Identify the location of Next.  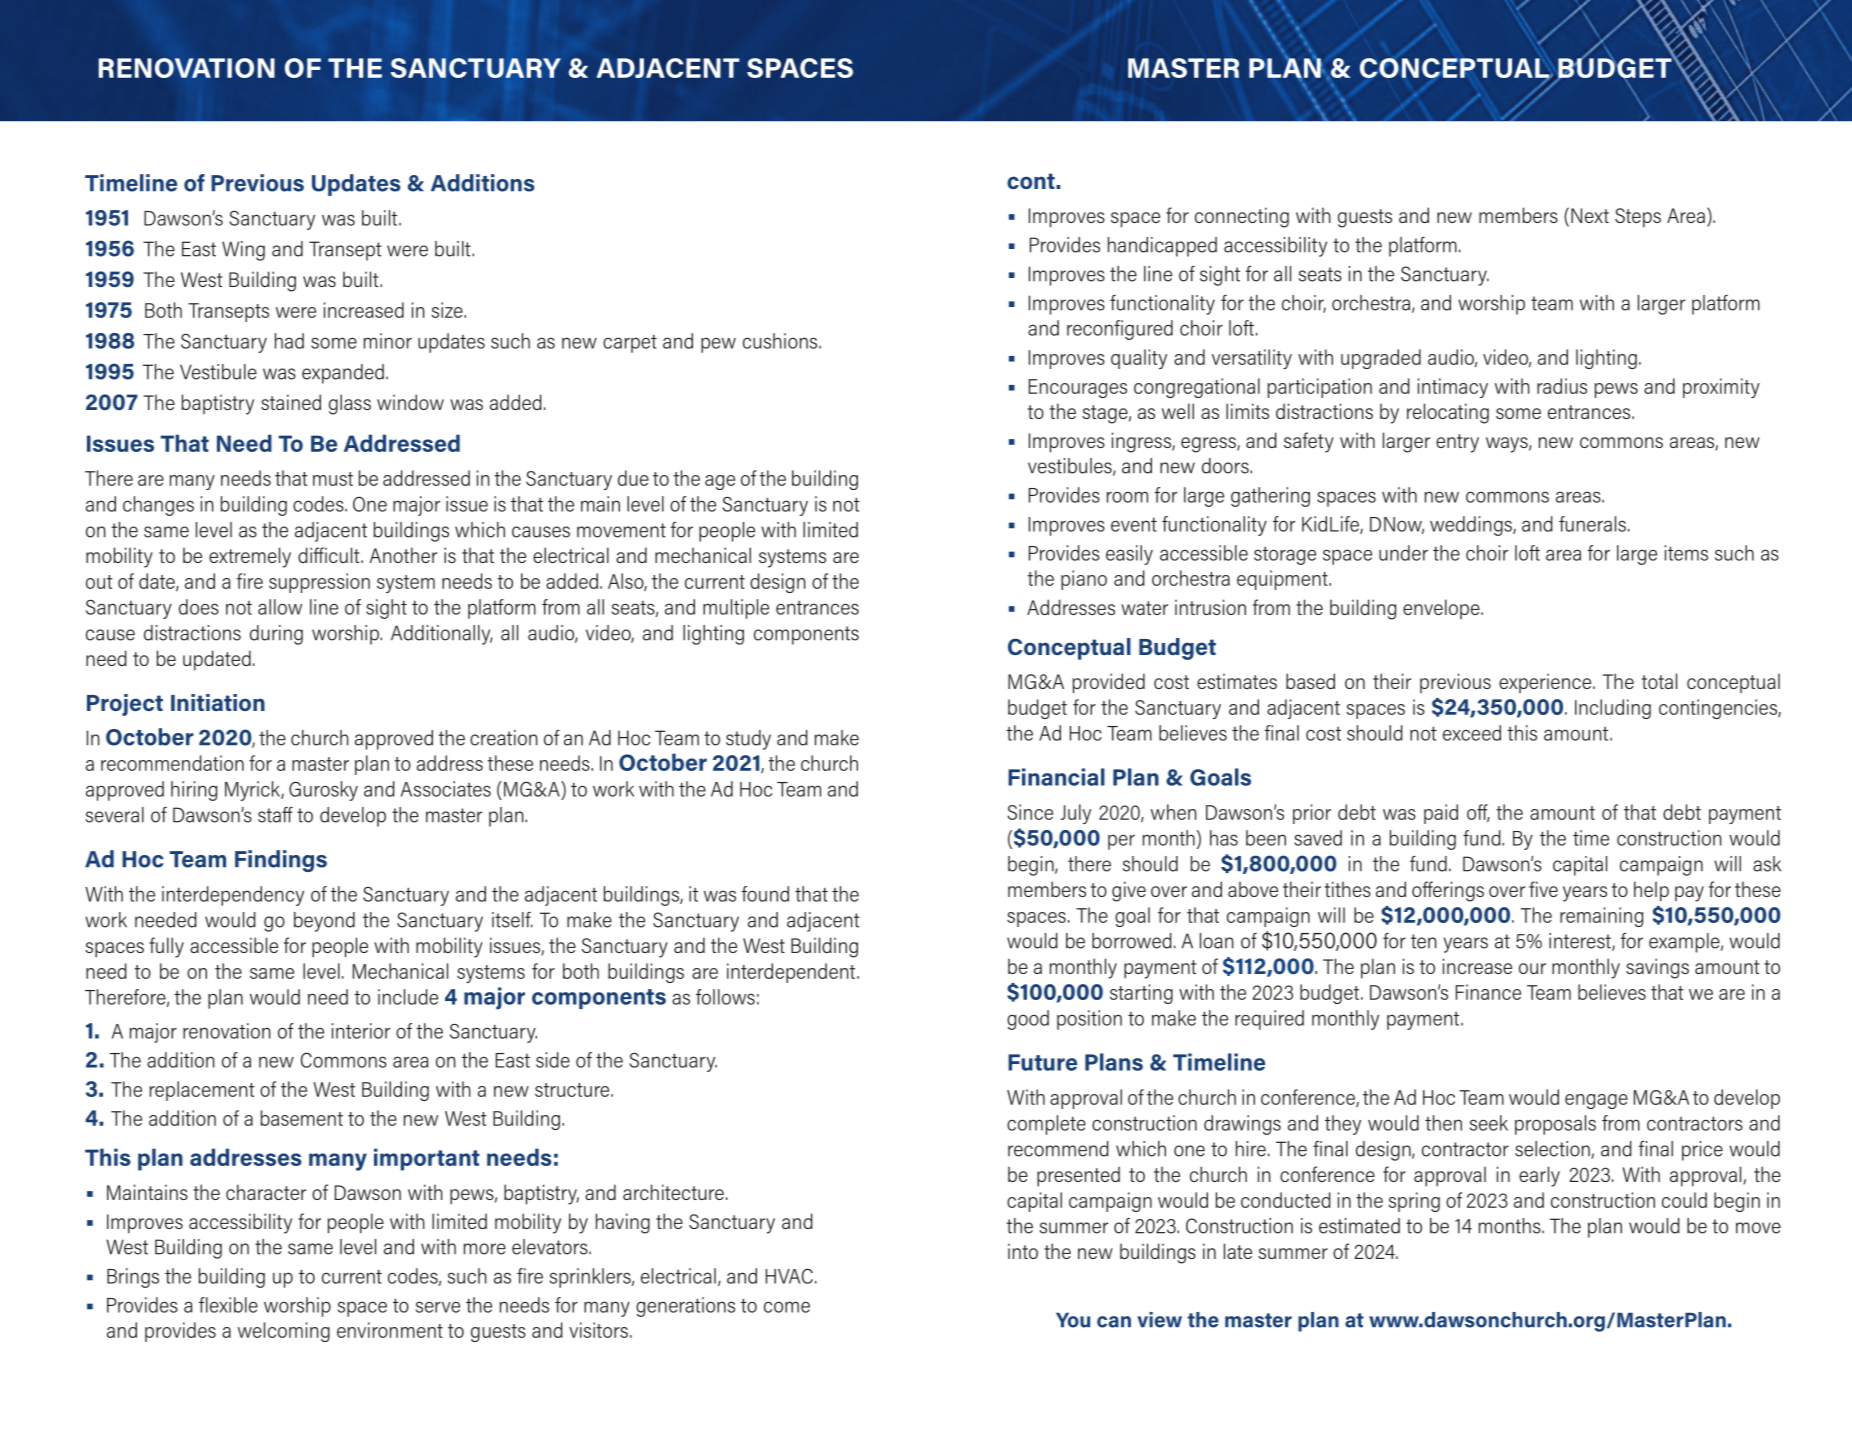
(1590, 215).
